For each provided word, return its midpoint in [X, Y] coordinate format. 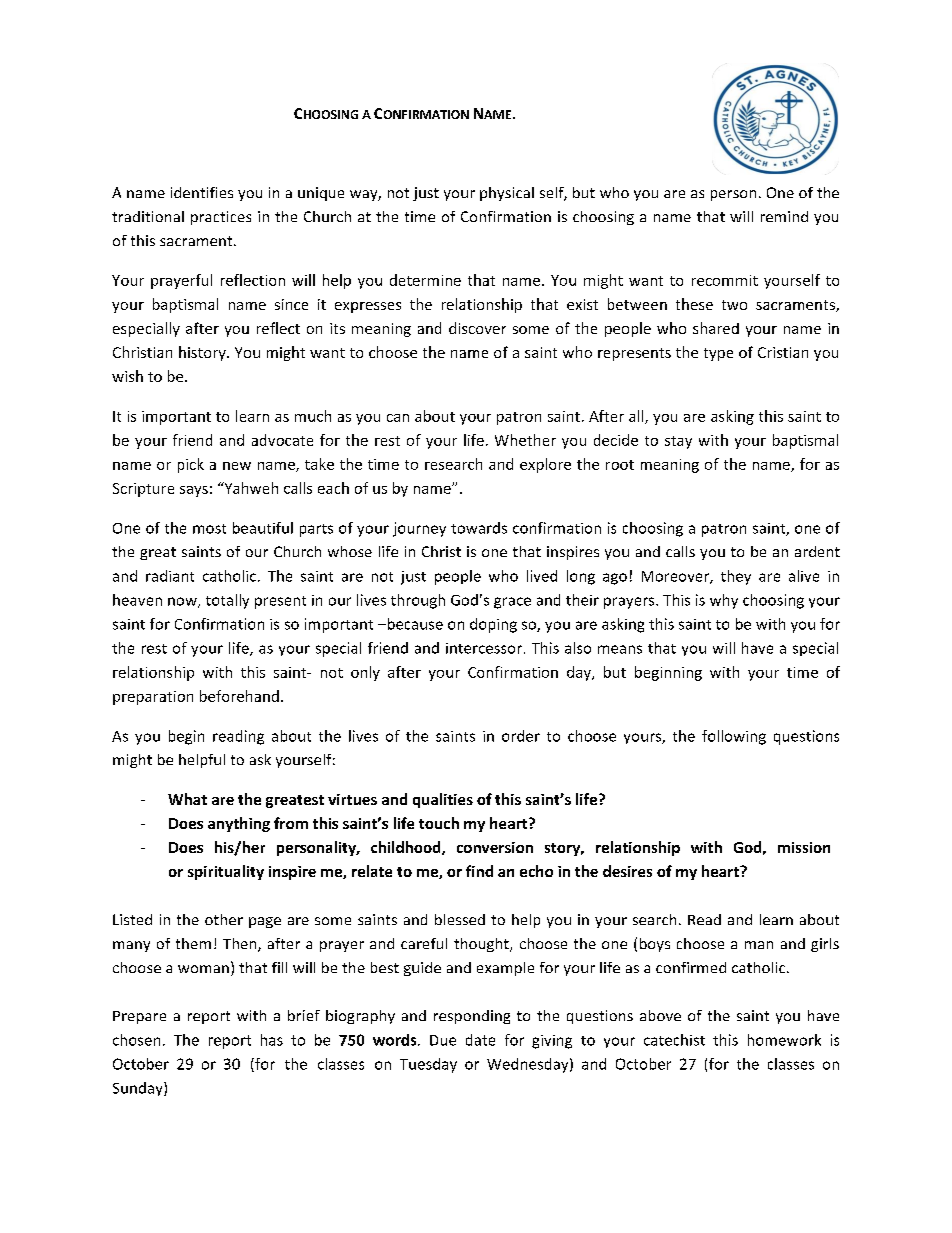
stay [678, 442]
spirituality [226, 872]
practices [221, 218]
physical [507, 194]
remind [784, 216]
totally [227, 601]
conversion [495, 847]
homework [784, 1040]
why [724, 601]
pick [191, 465]
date [480, 1040]
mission [804, 847]
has [272, 1040]
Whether [525, 440]
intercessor [484, 648]
